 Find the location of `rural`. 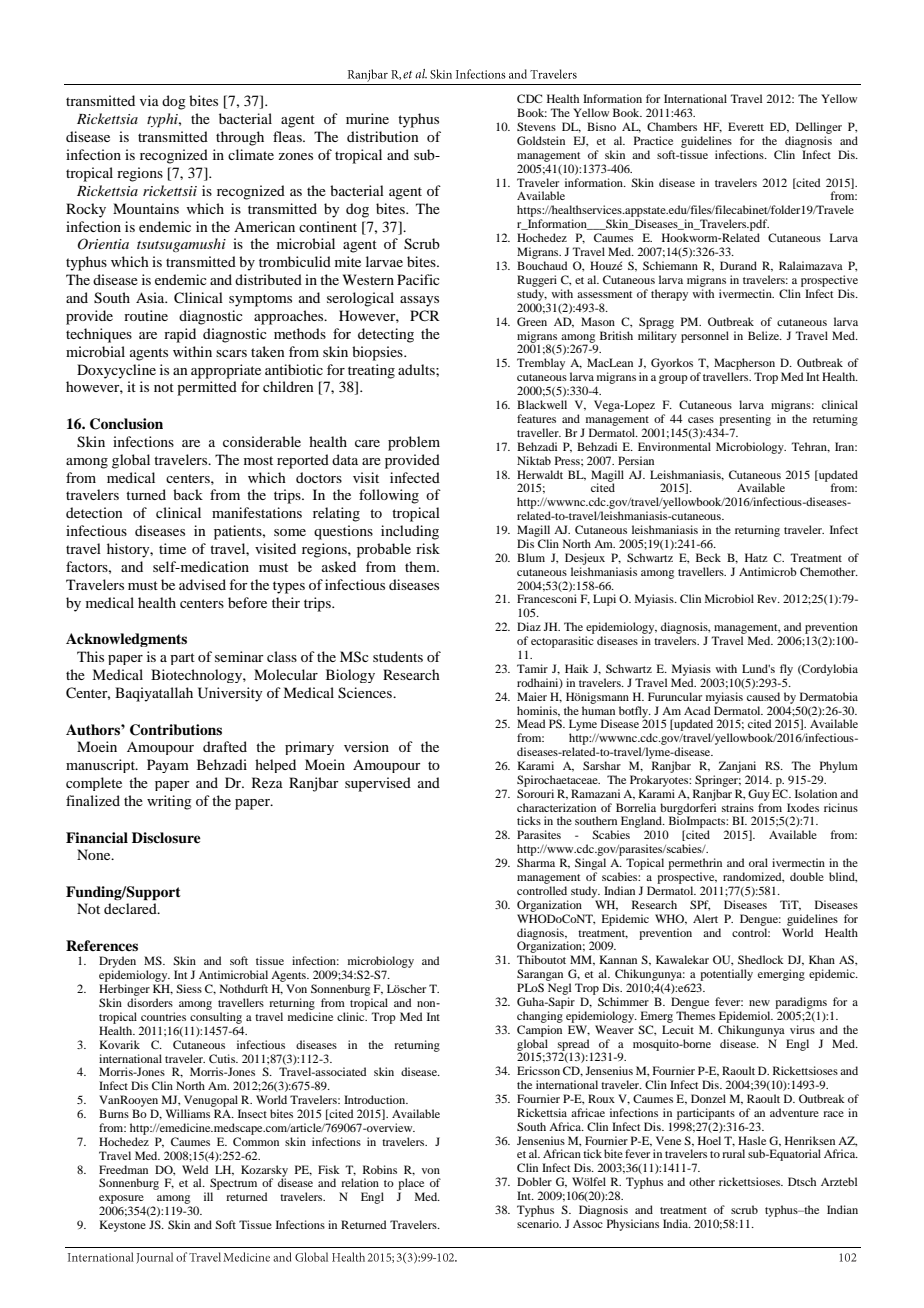

rural is located at coordinates (733, 1153).
